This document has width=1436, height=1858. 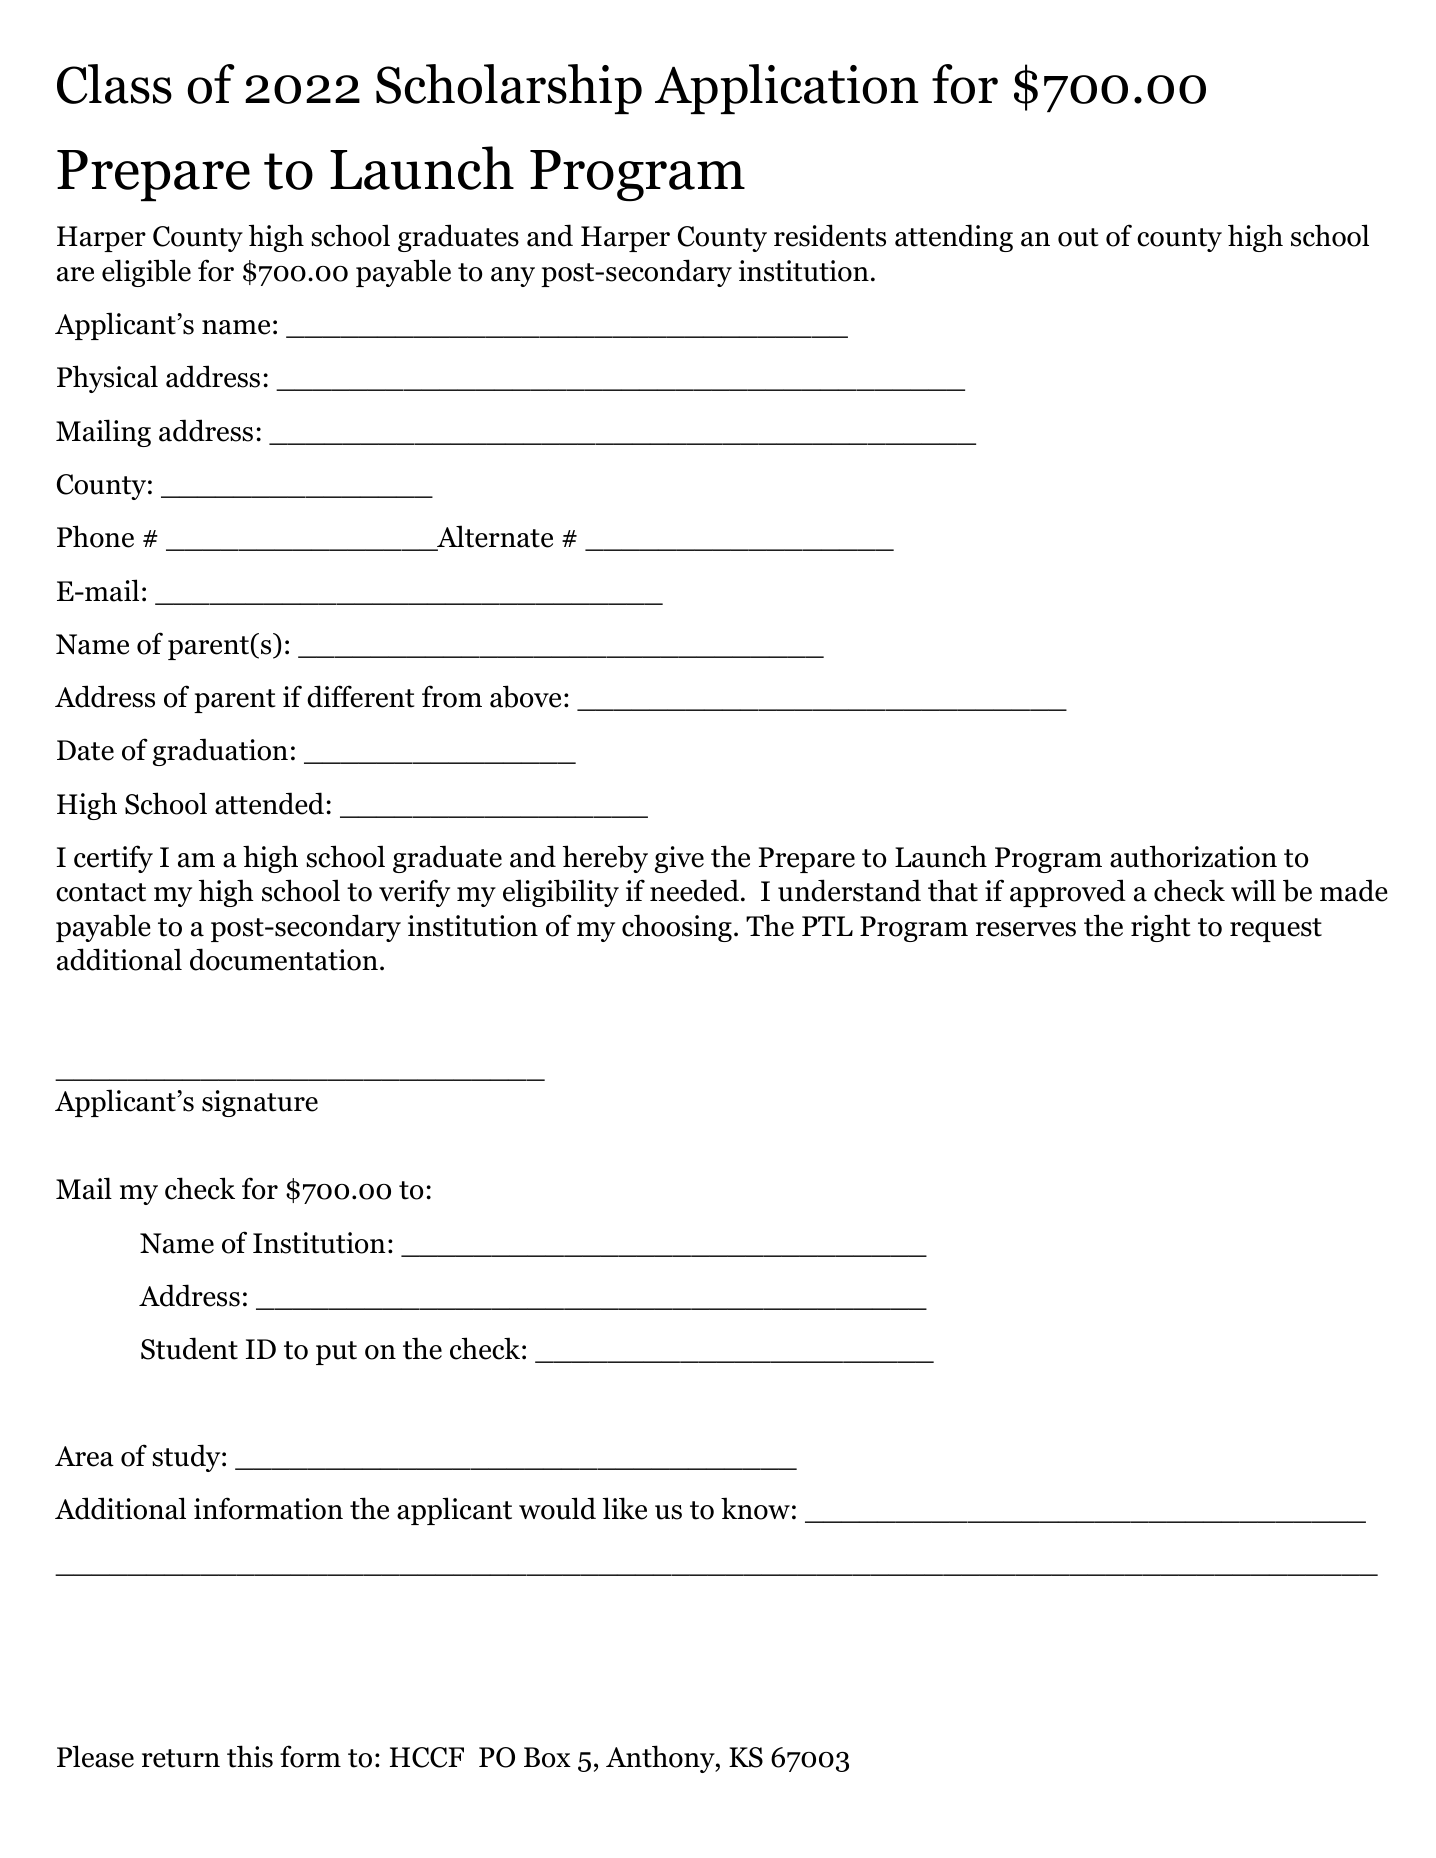 I want to click on signature, so click(x=260, y=1103).
